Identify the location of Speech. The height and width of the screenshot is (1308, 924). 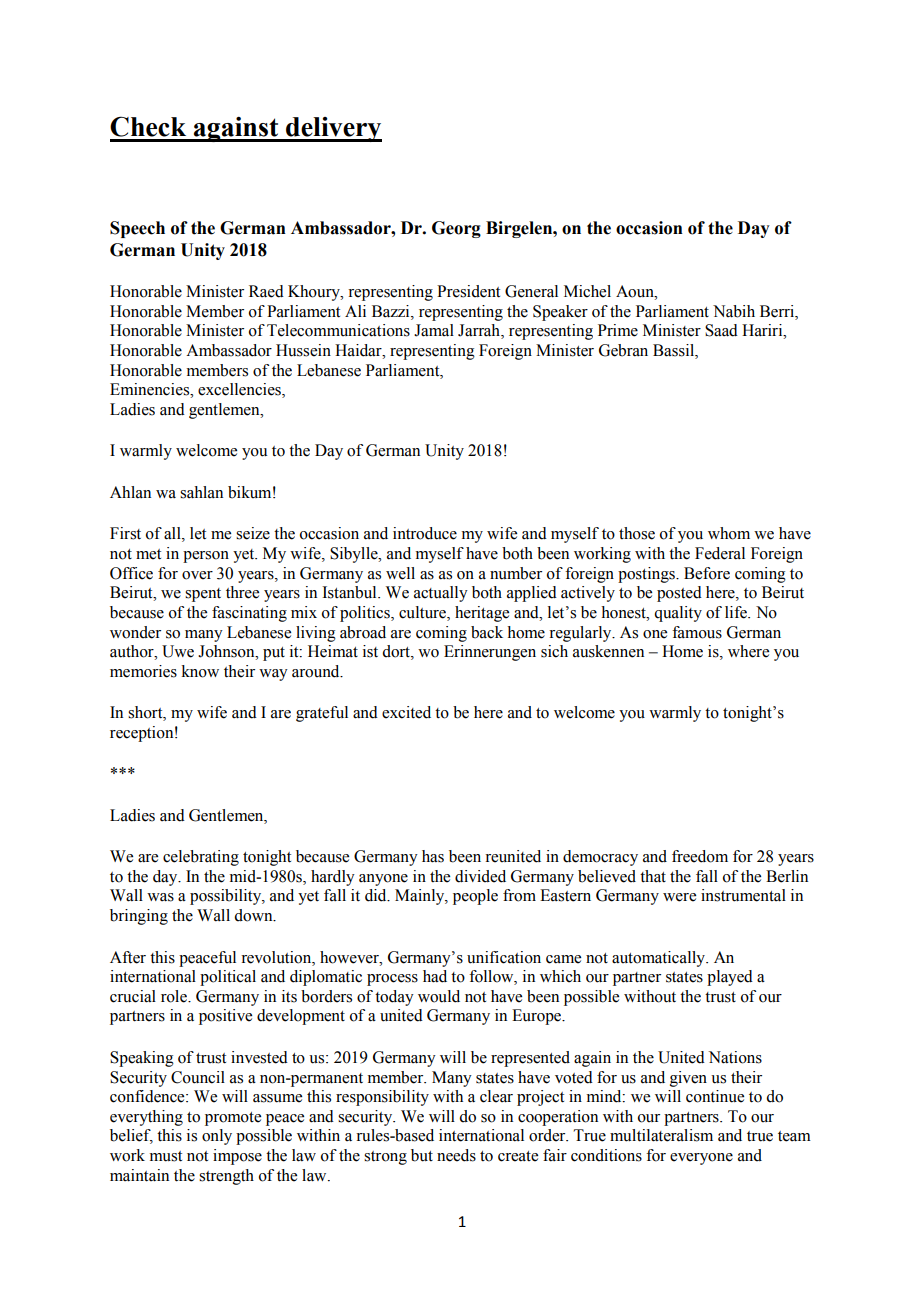
(137, 229).
